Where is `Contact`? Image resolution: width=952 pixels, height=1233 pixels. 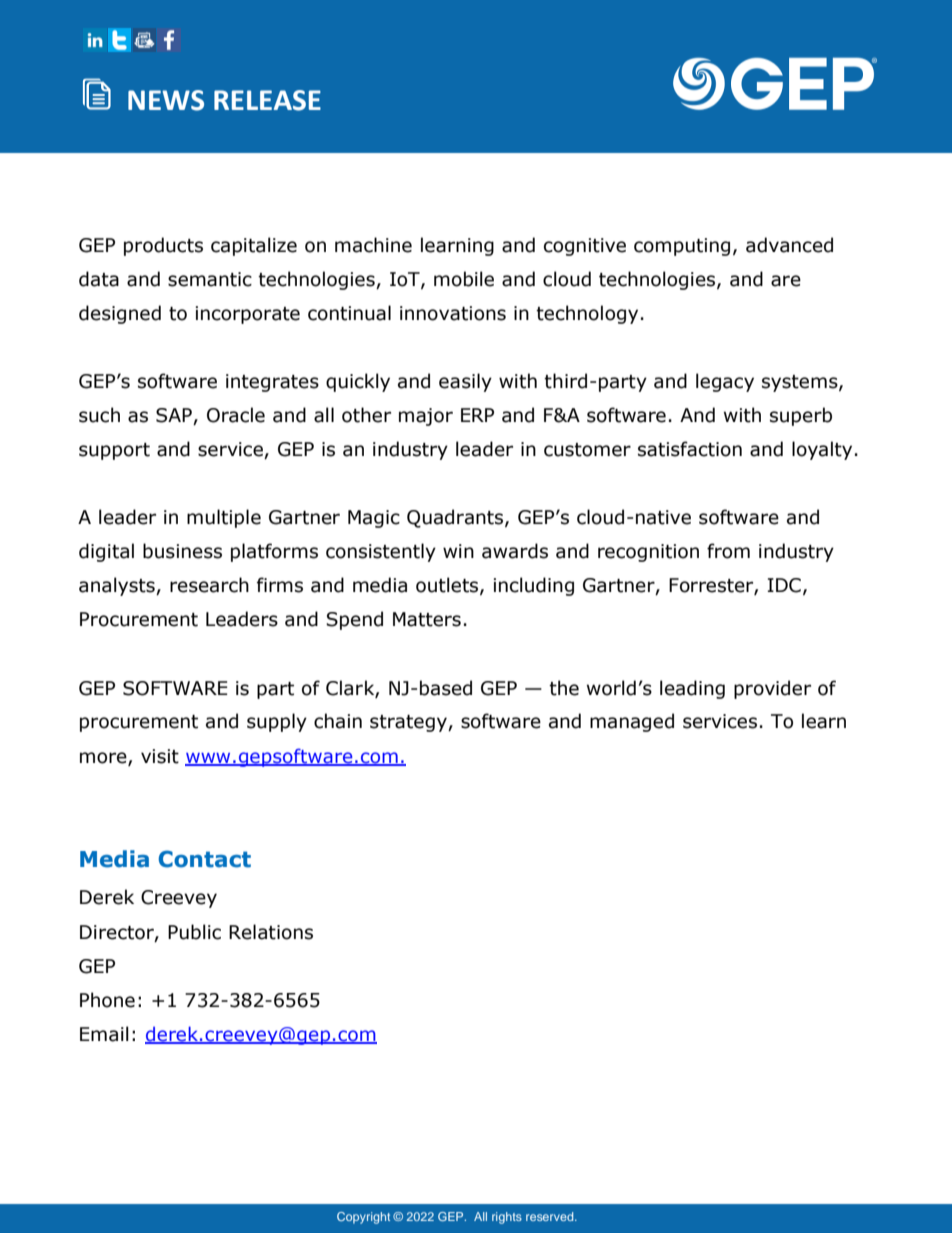 Contact is located at coordinates (205, 859).
